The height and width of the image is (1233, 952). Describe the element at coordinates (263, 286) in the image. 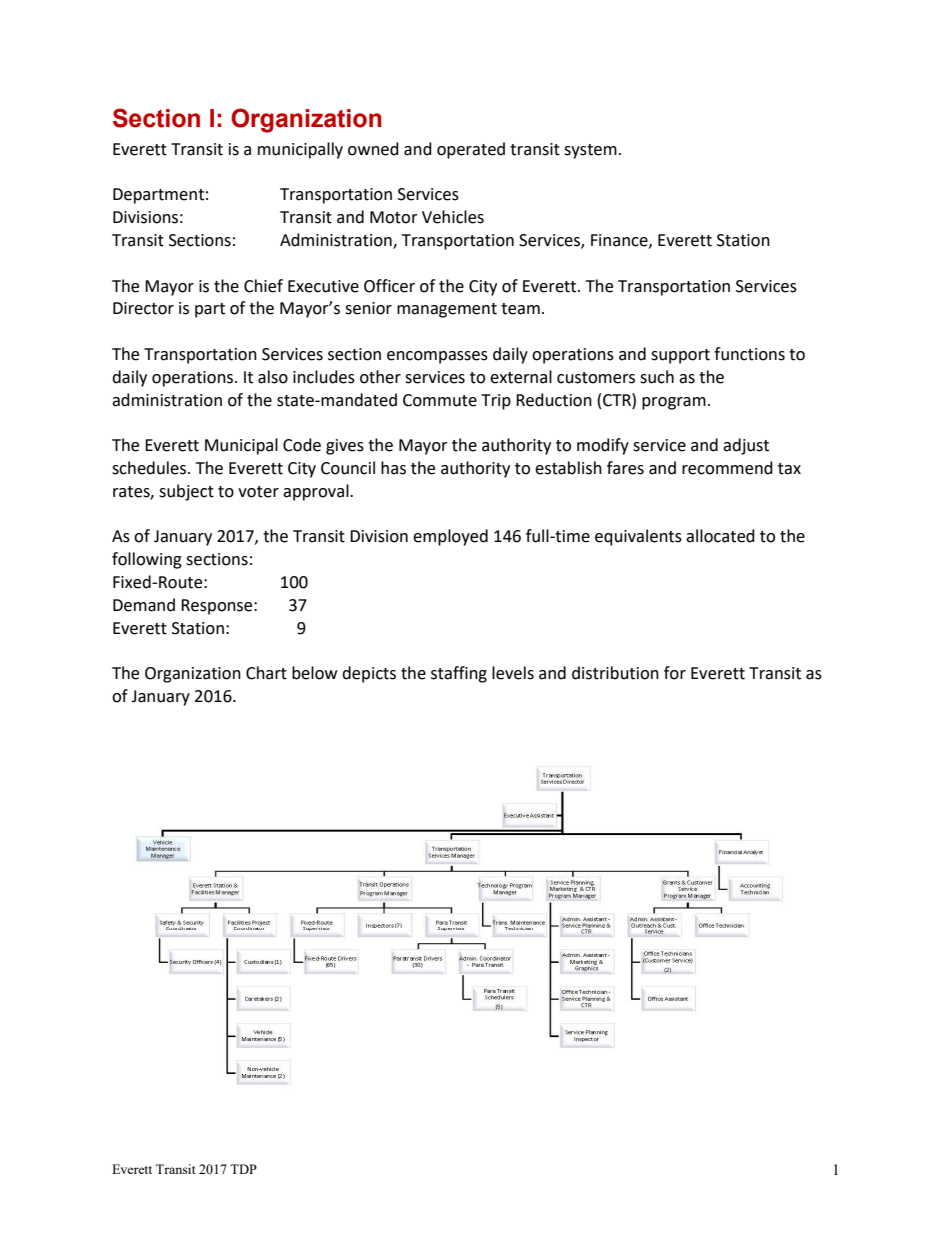

I see `Chief` at that location.
